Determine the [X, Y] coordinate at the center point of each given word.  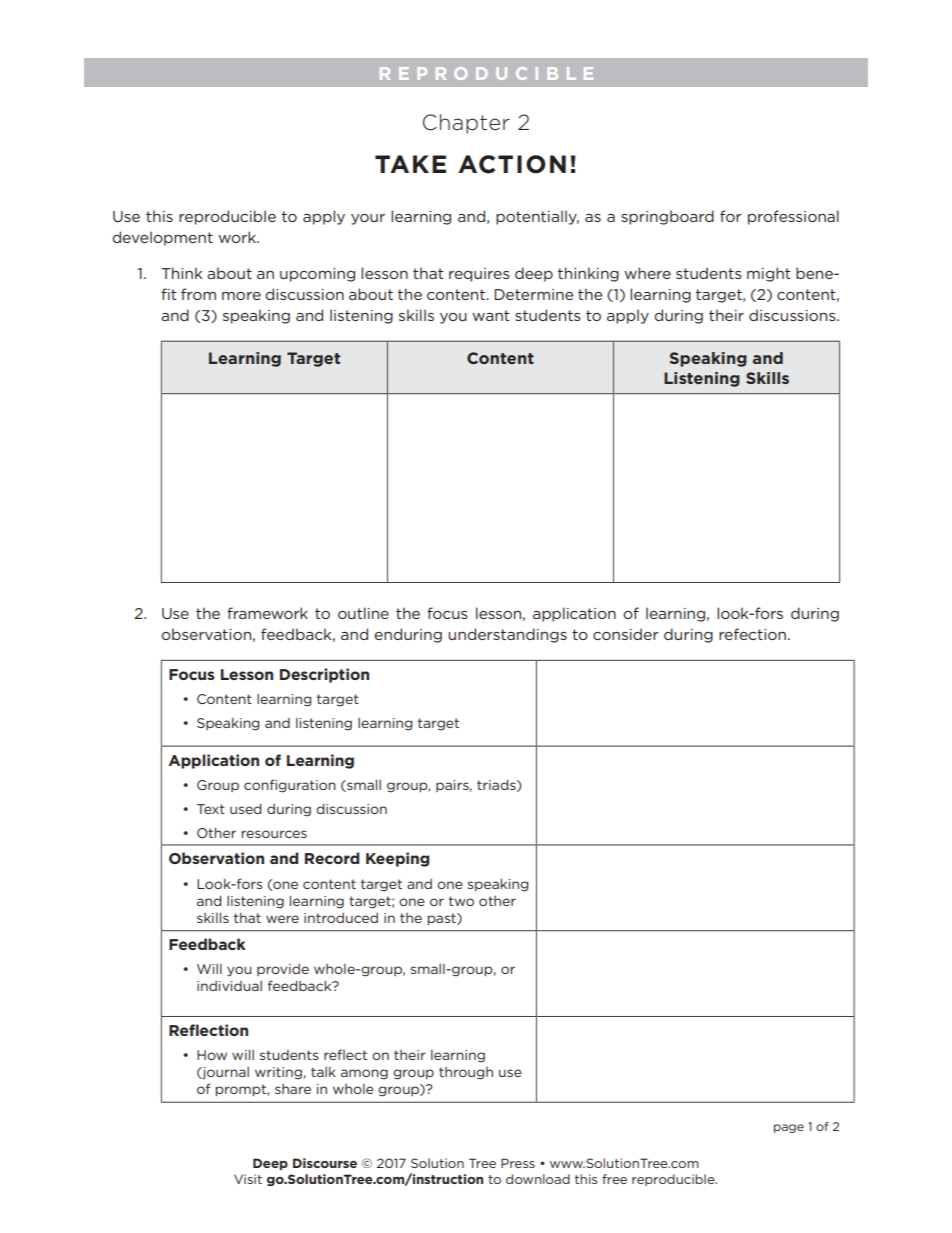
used [245, 809]
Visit [248, 1179]
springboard [667, 217]
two [461, 901]
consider [626, 634]
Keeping [397, 859]
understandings [507, 635]
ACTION [512, 164]
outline [363, 613]
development [163, 238]
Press [518, 1163]
